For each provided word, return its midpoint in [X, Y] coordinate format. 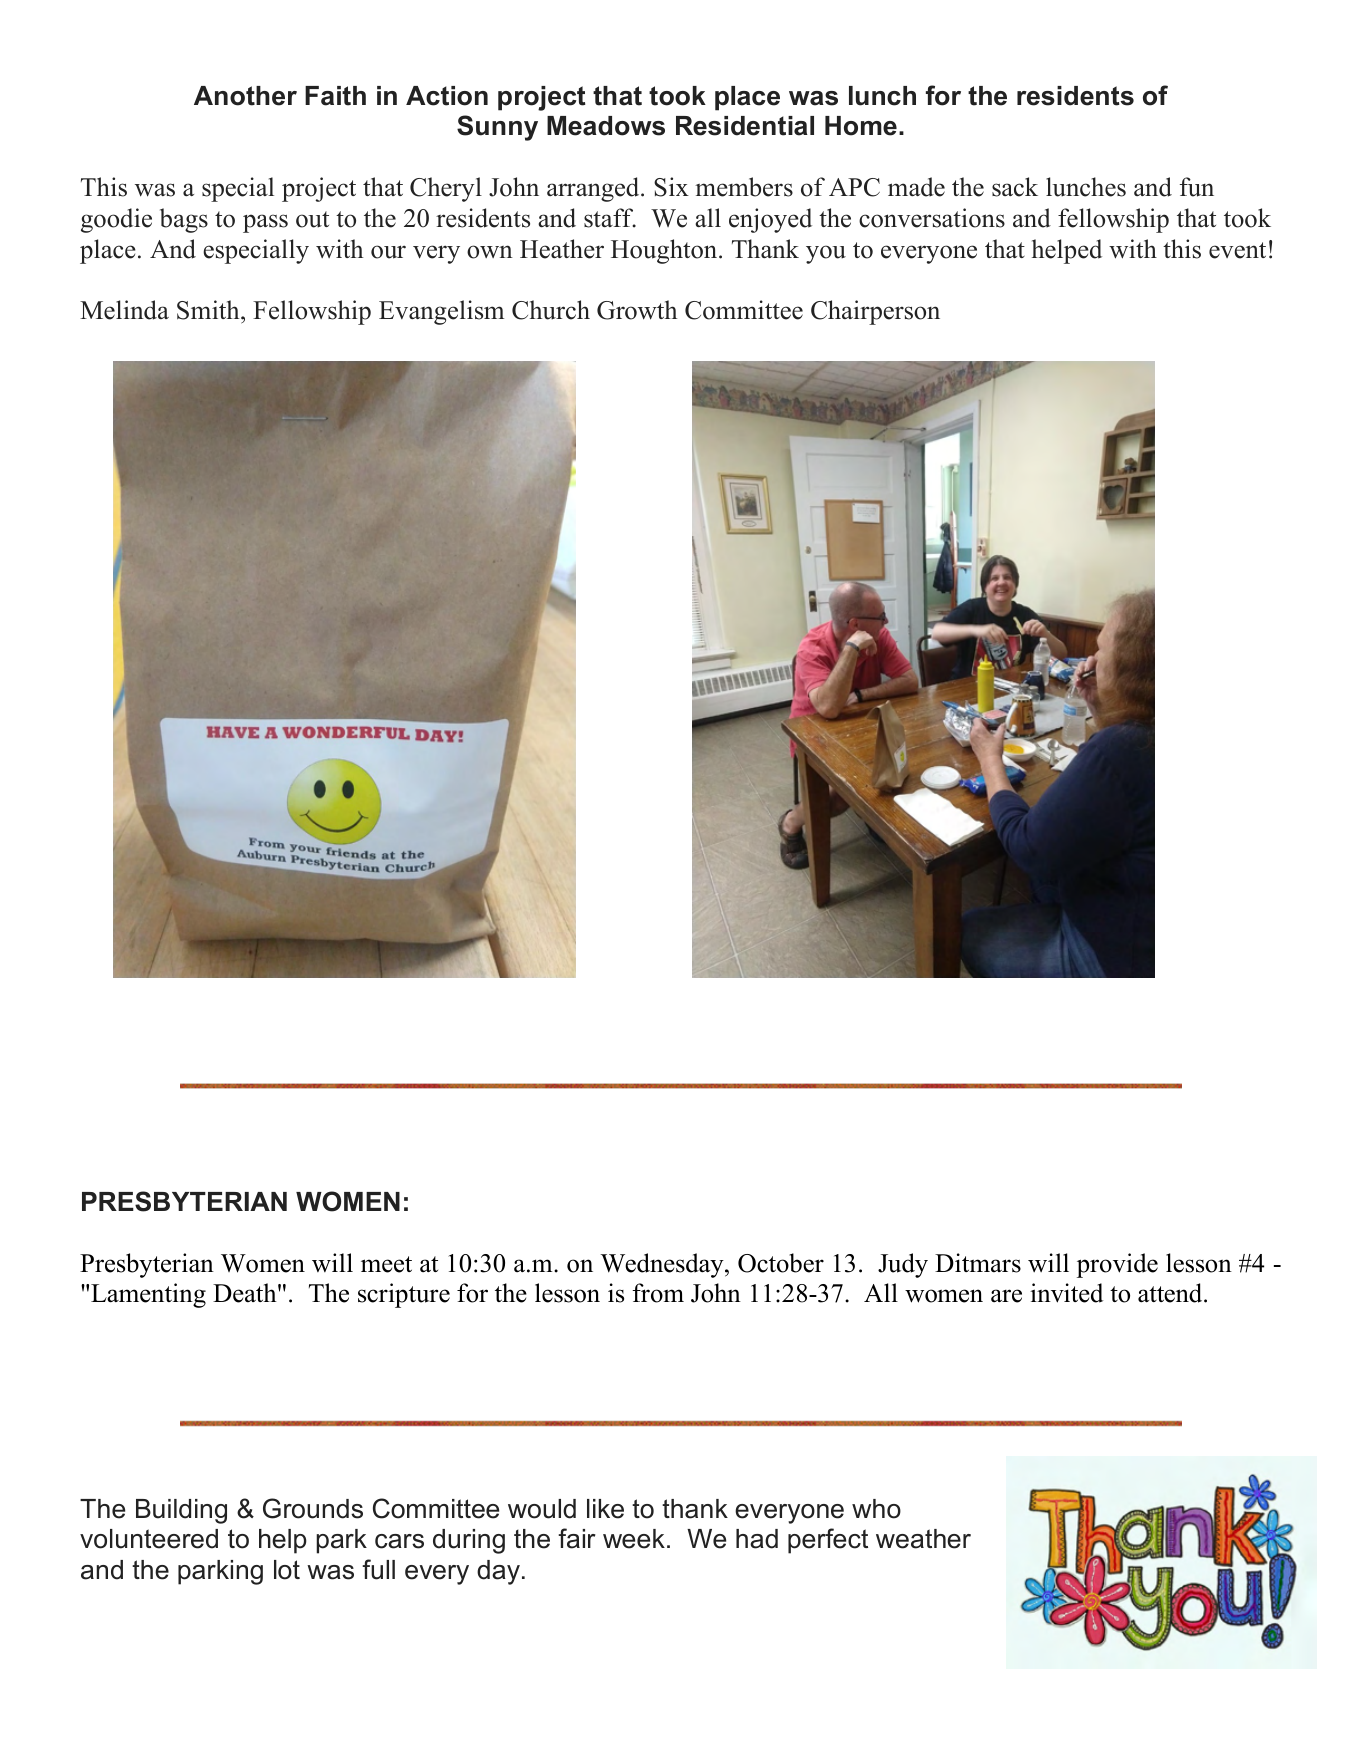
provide [1117, 1265]
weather [923, 1539]
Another [245, 96]
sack [1015, 187]
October [781, 1263]
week [634, 1539]
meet [386, 1264]
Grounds [313, 1508]
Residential [745, 126]
